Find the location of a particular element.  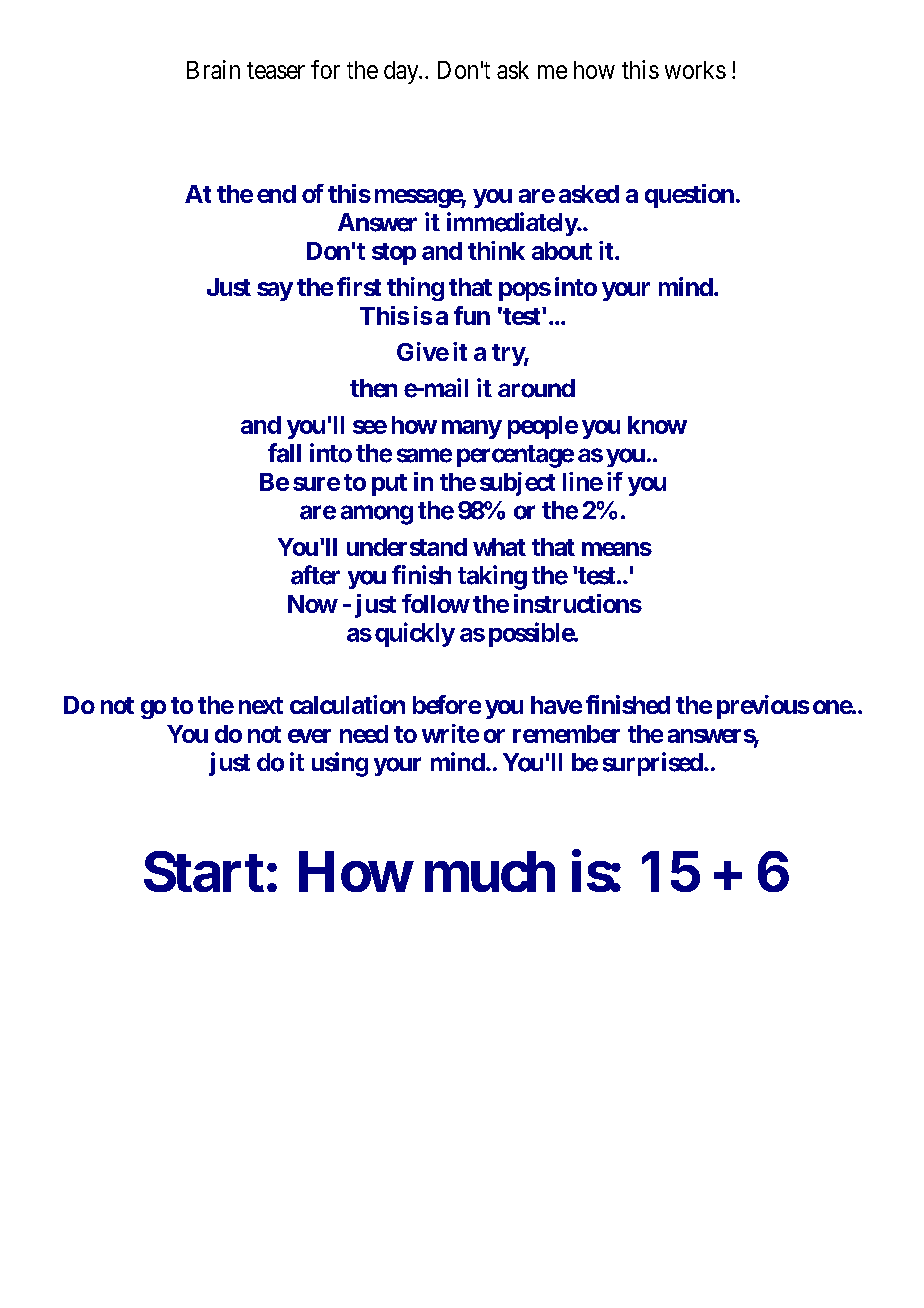

fun is located at coordinates (472, 315).
